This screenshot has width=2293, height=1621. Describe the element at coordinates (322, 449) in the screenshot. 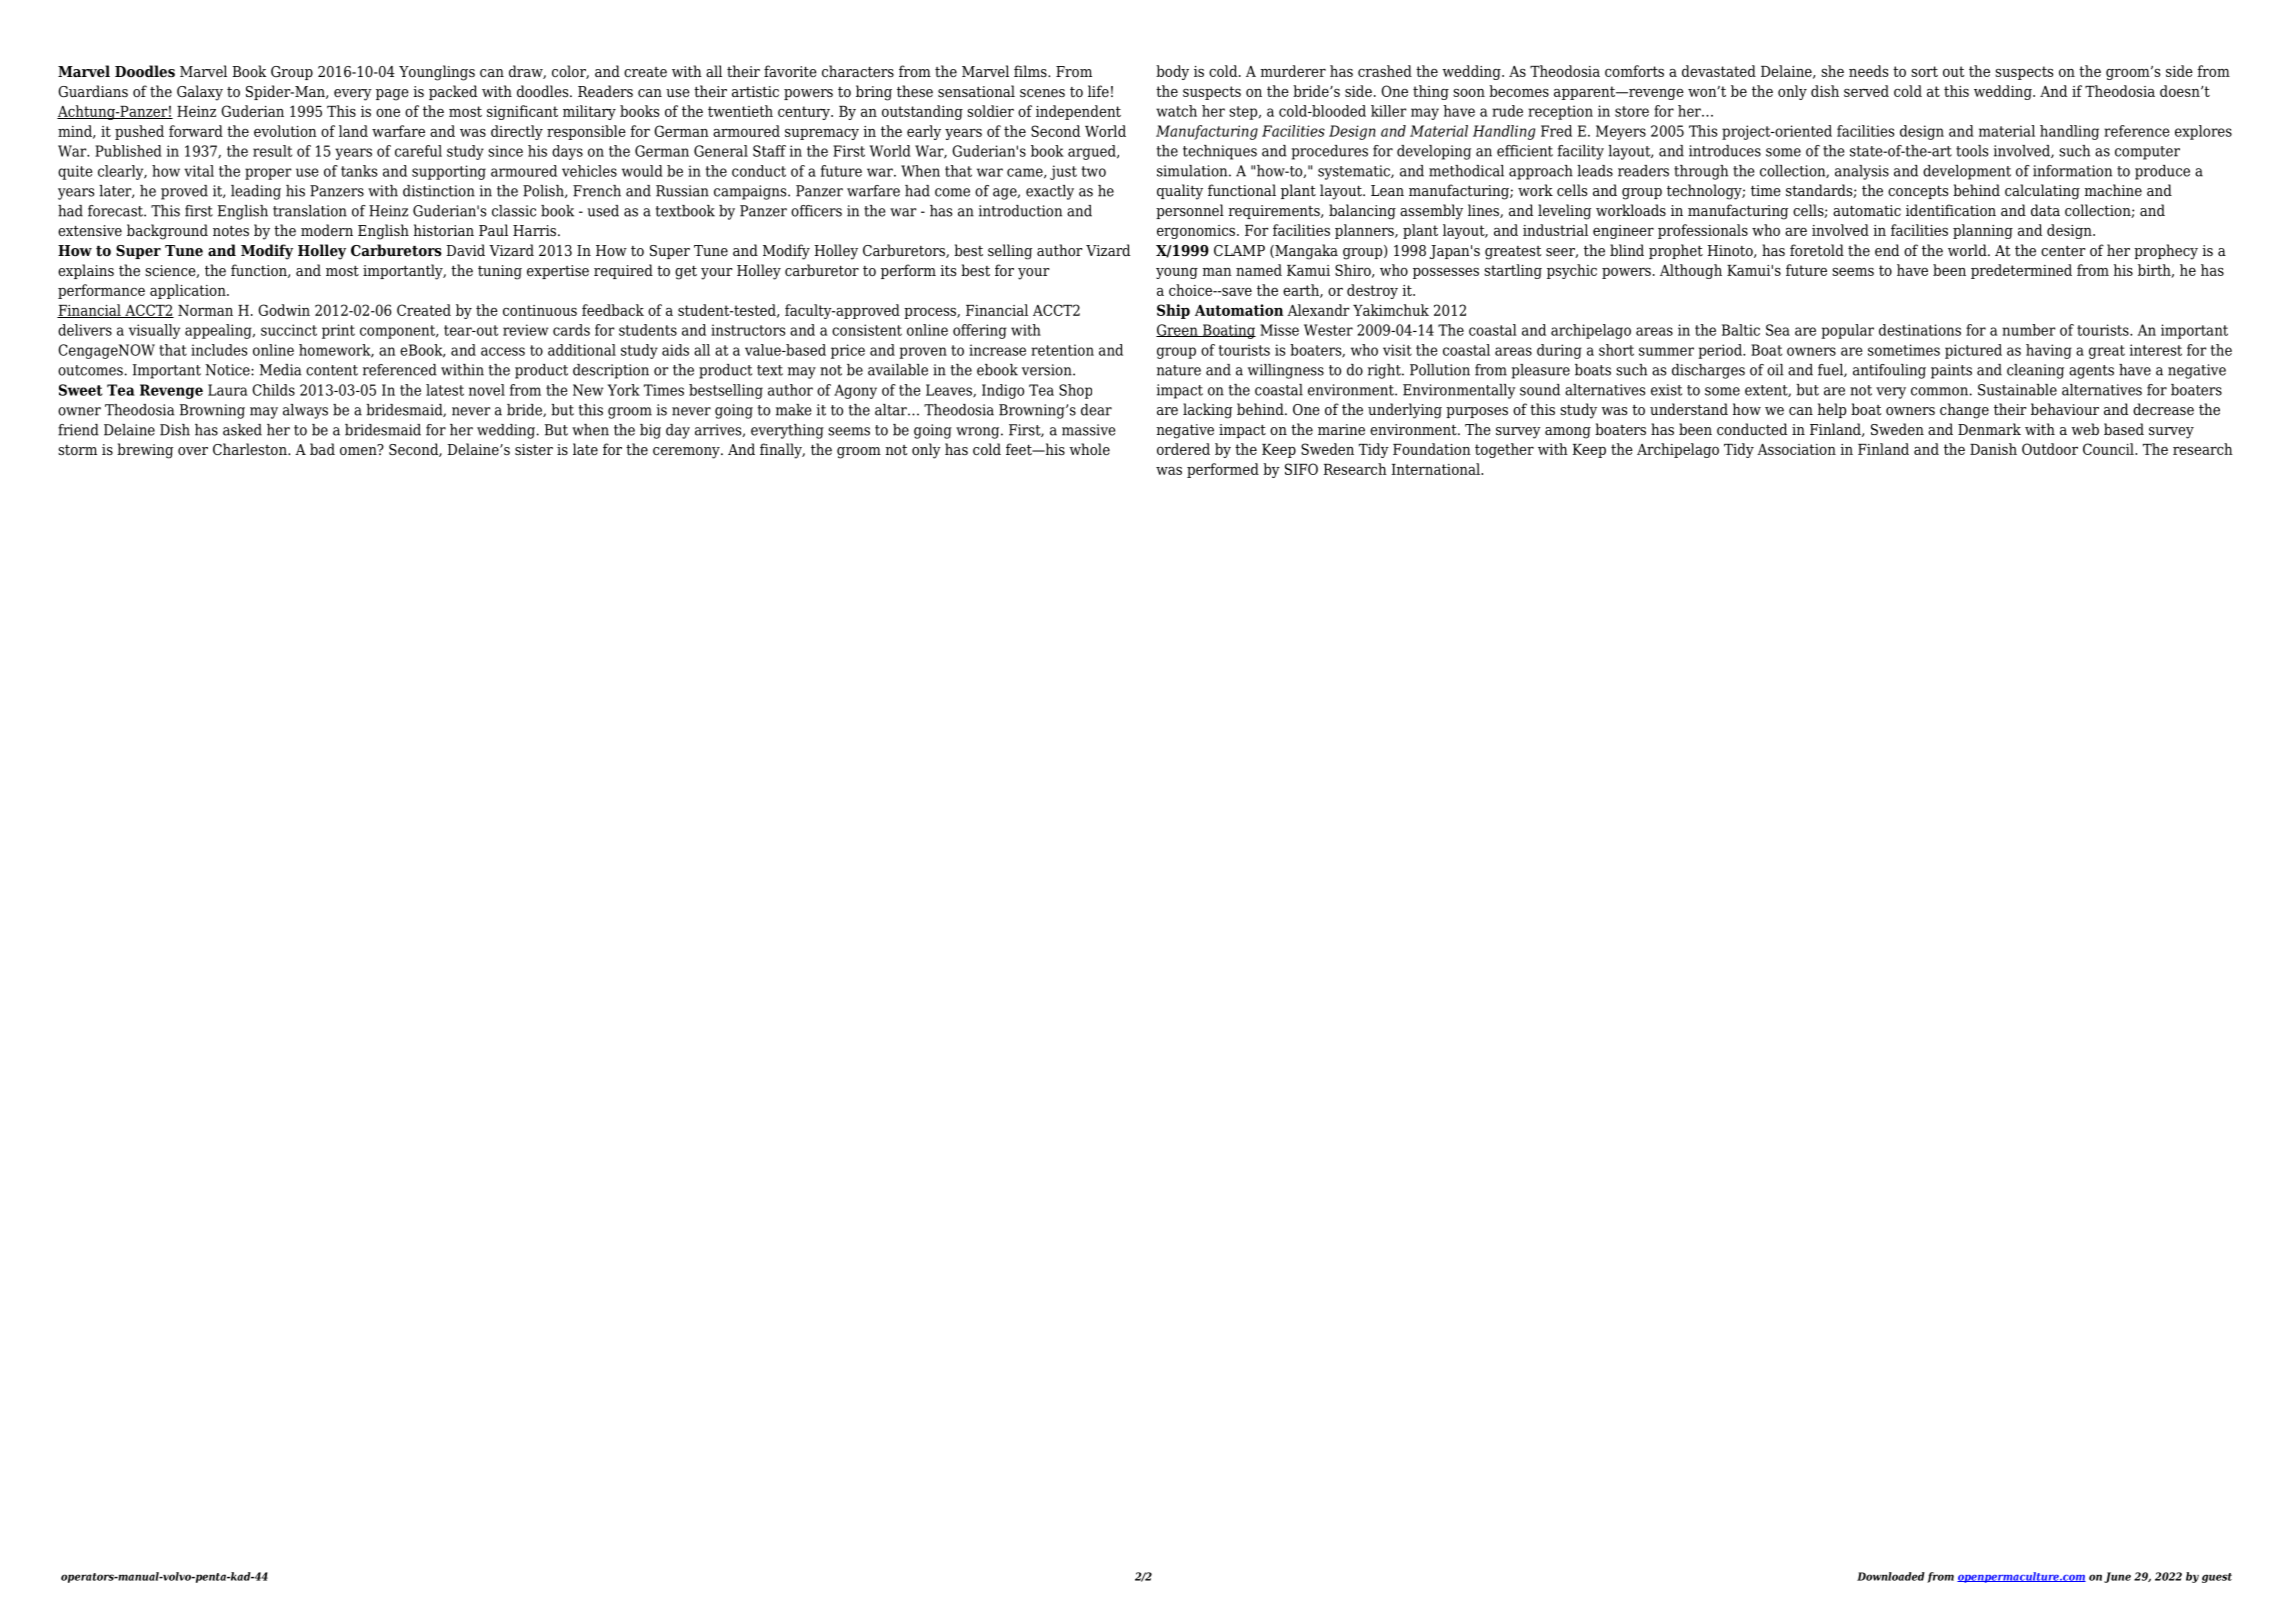

I see `bad` at that location.
